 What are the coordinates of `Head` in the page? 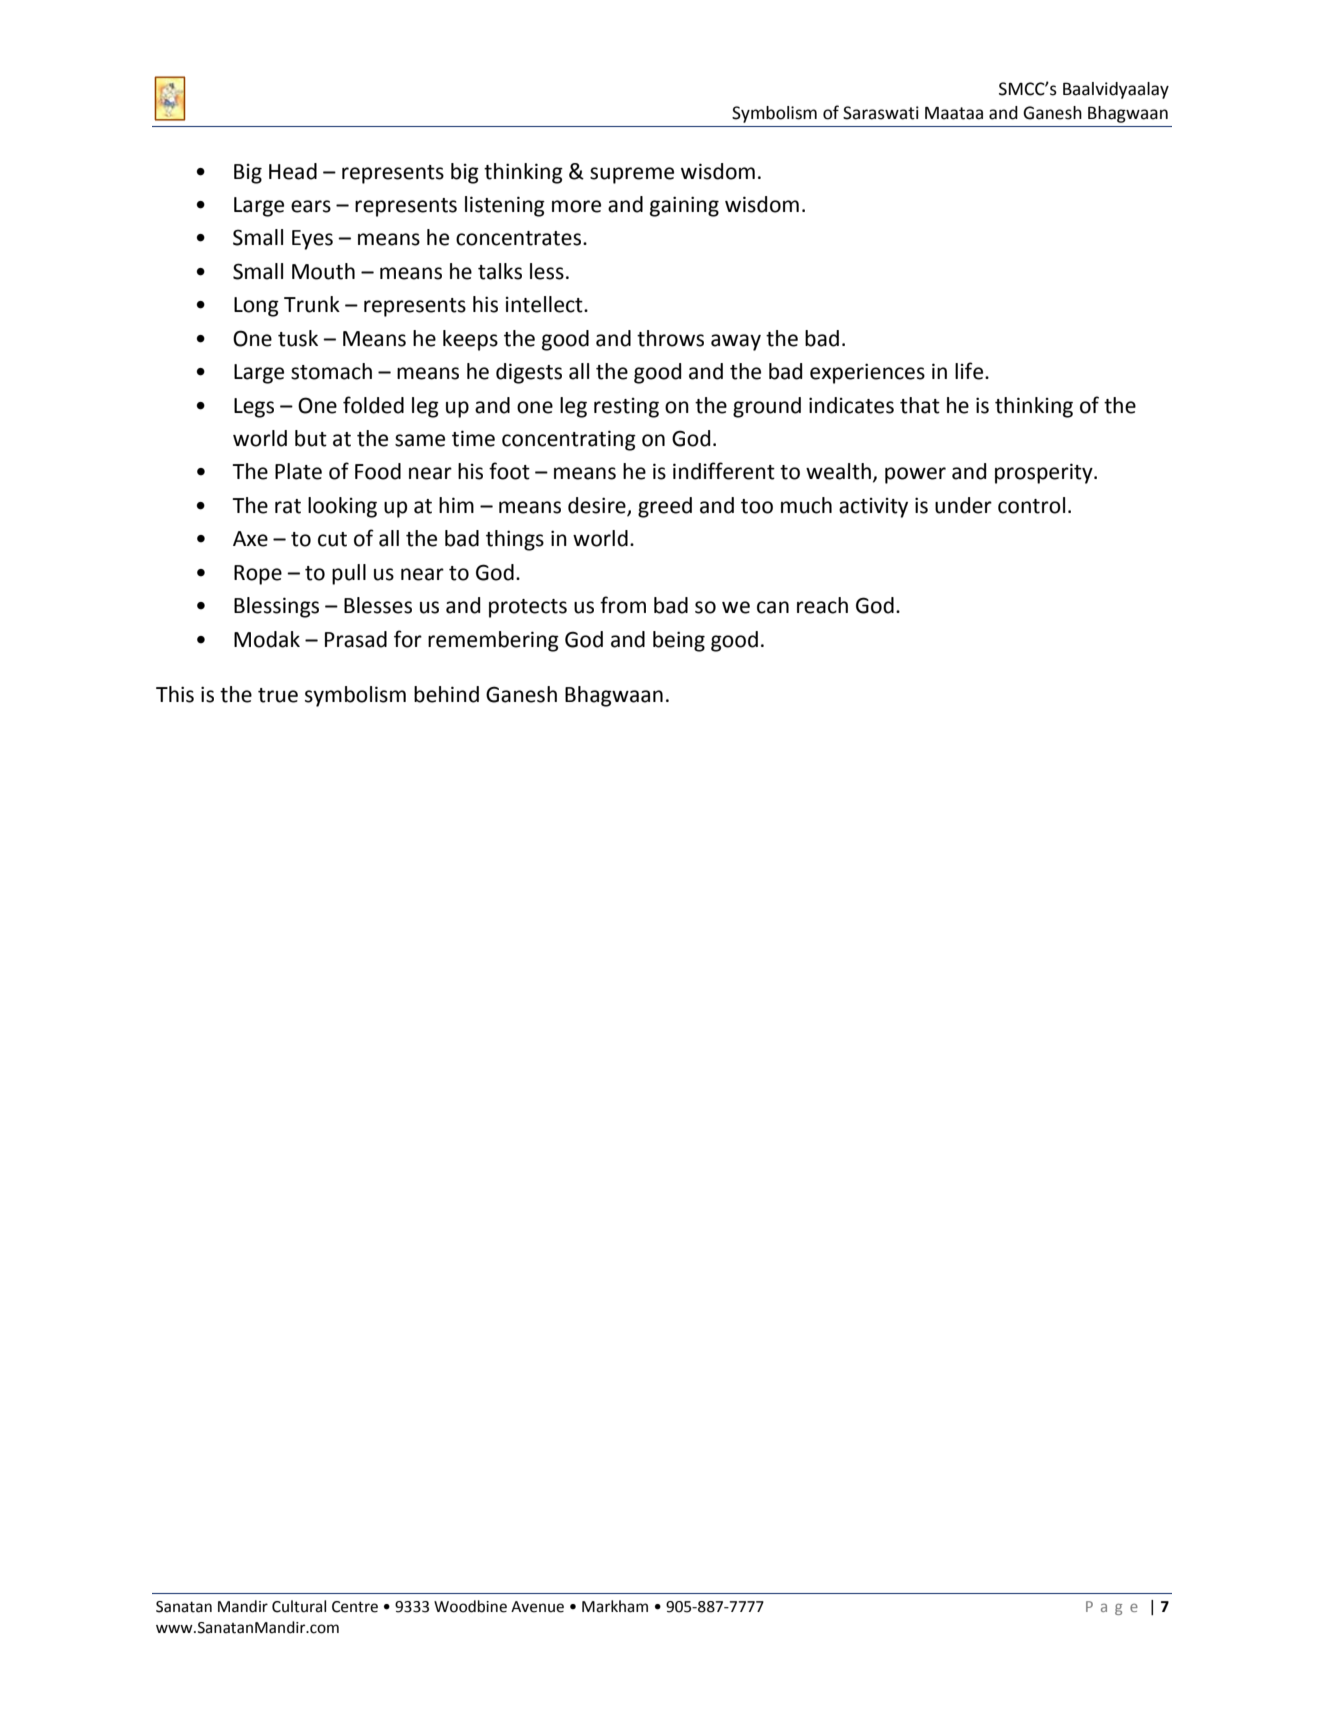 It's located at (293, 171).
